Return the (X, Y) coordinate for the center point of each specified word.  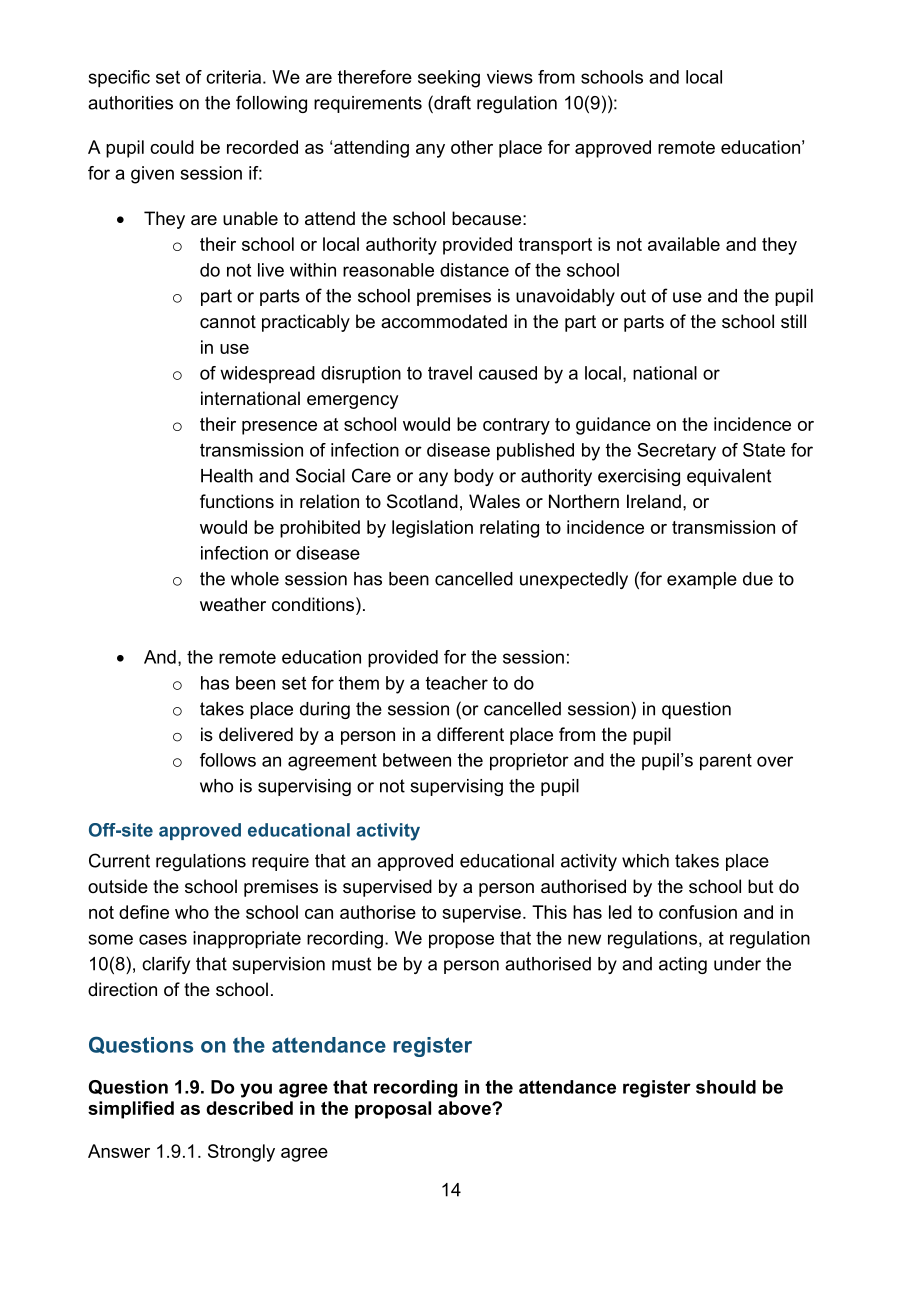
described (249, 1108)
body (474, 477)
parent (726, 762)
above (465, 1108)
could (172, 147)
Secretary (676, 452)
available (684, 244)
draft (451, 102)
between (417, 760)
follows (228, 760)
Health (227, 476)
